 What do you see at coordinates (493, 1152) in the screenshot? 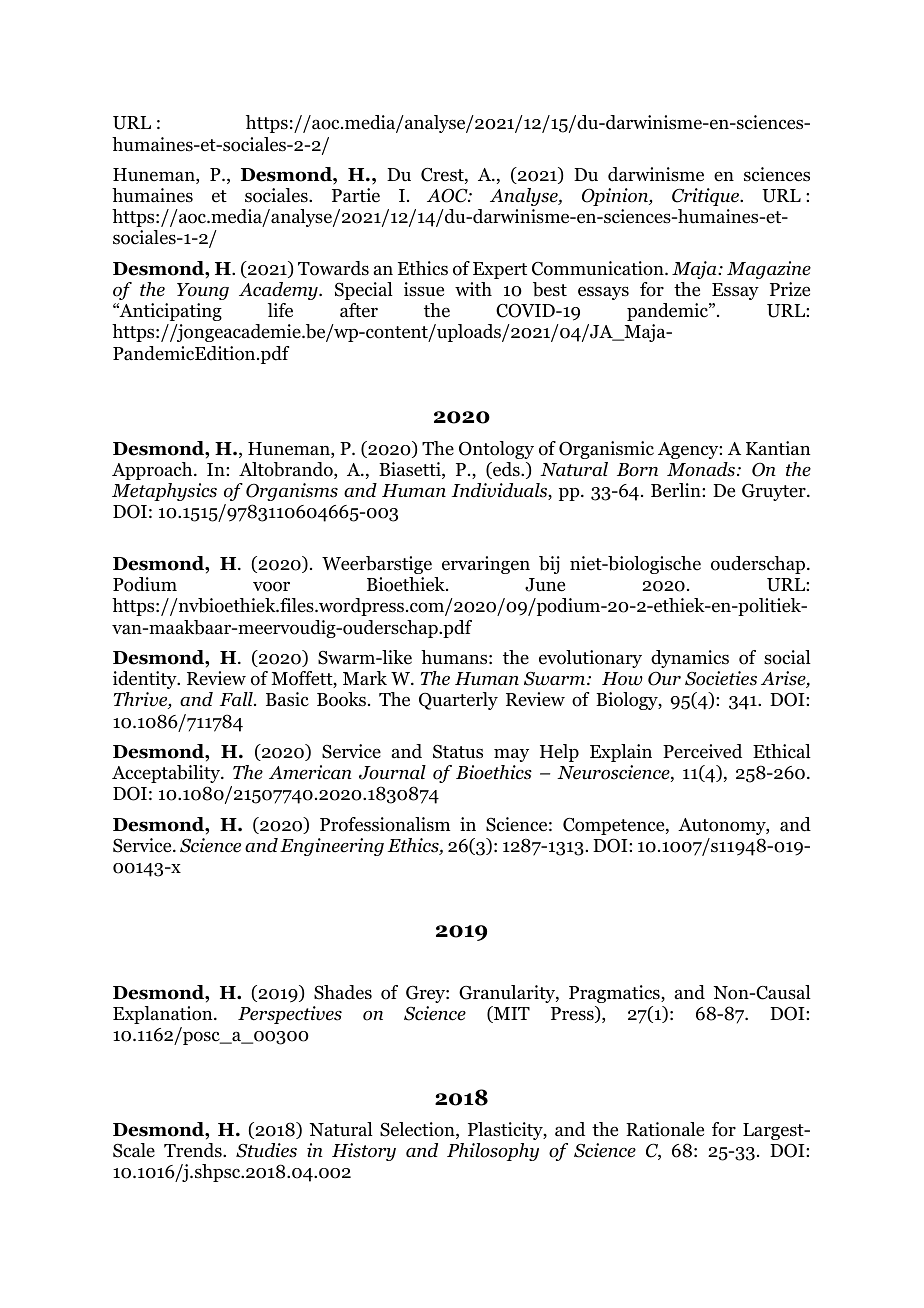
I see `Philosophy` at bounding box center [493, 1152].
